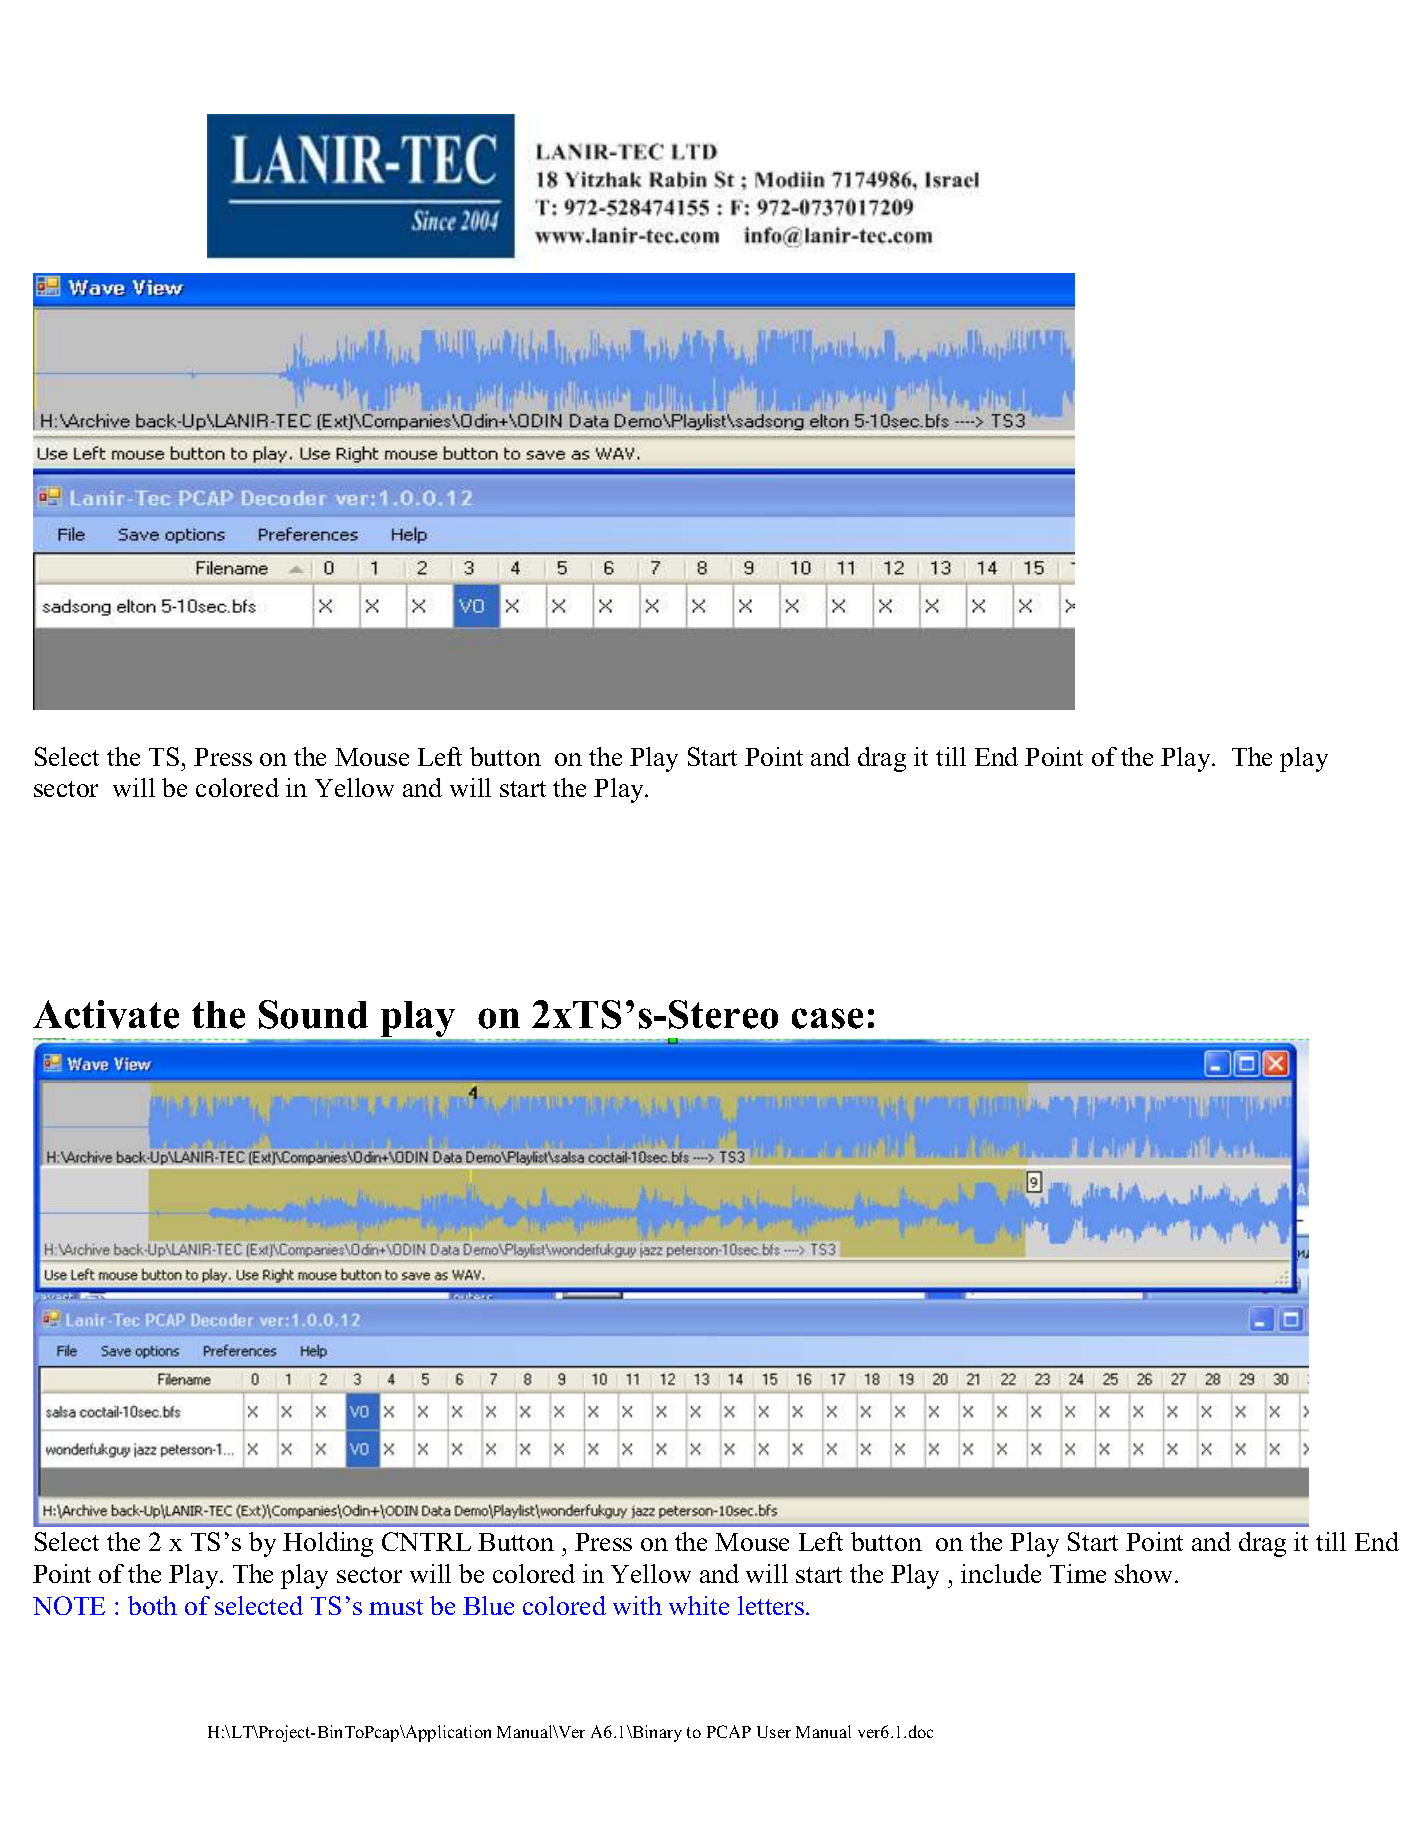  I want to click on CNTRL, so click(426, 1541).
